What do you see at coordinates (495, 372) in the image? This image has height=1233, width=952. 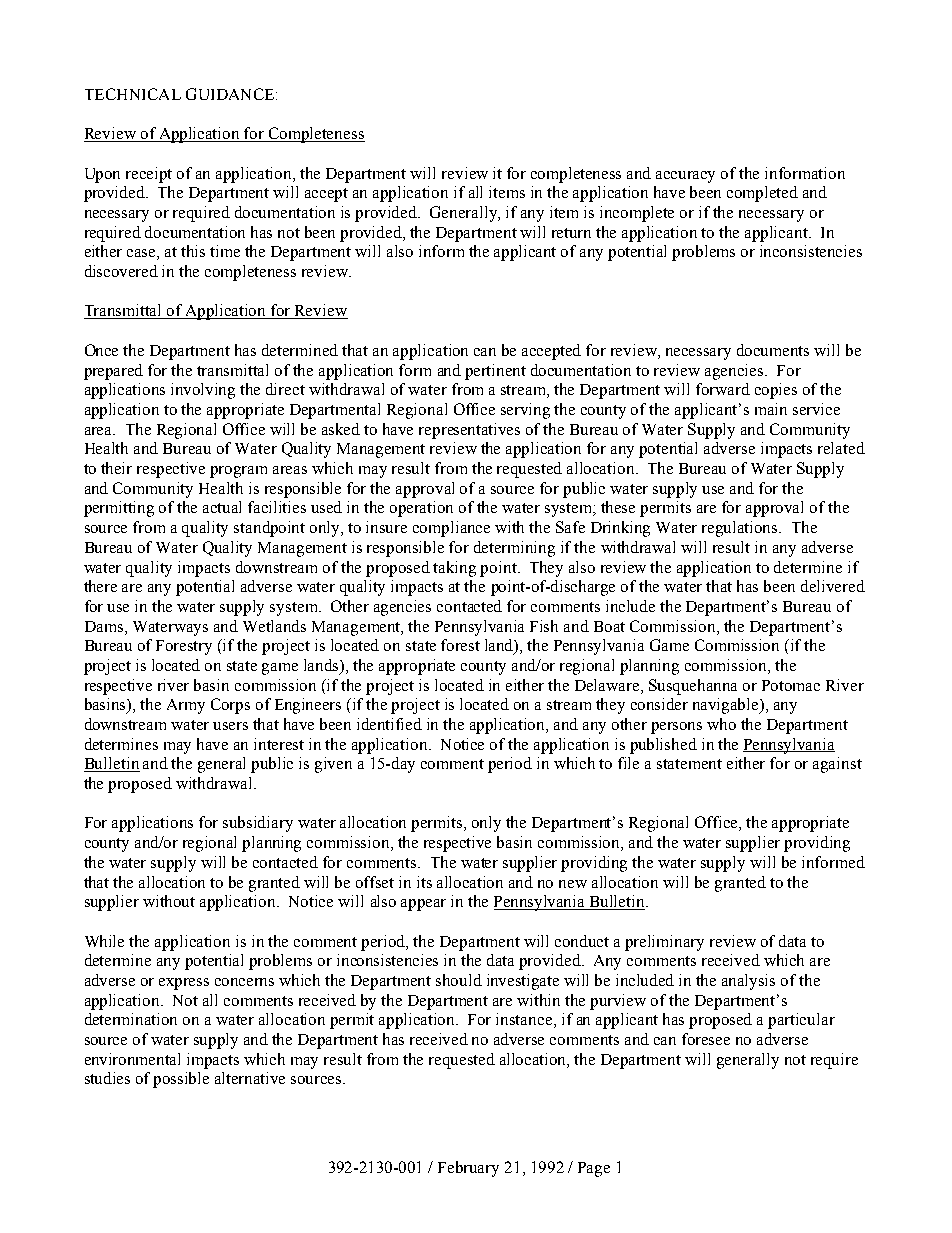 I see `pertinent` at bounding box center [495, 372].
